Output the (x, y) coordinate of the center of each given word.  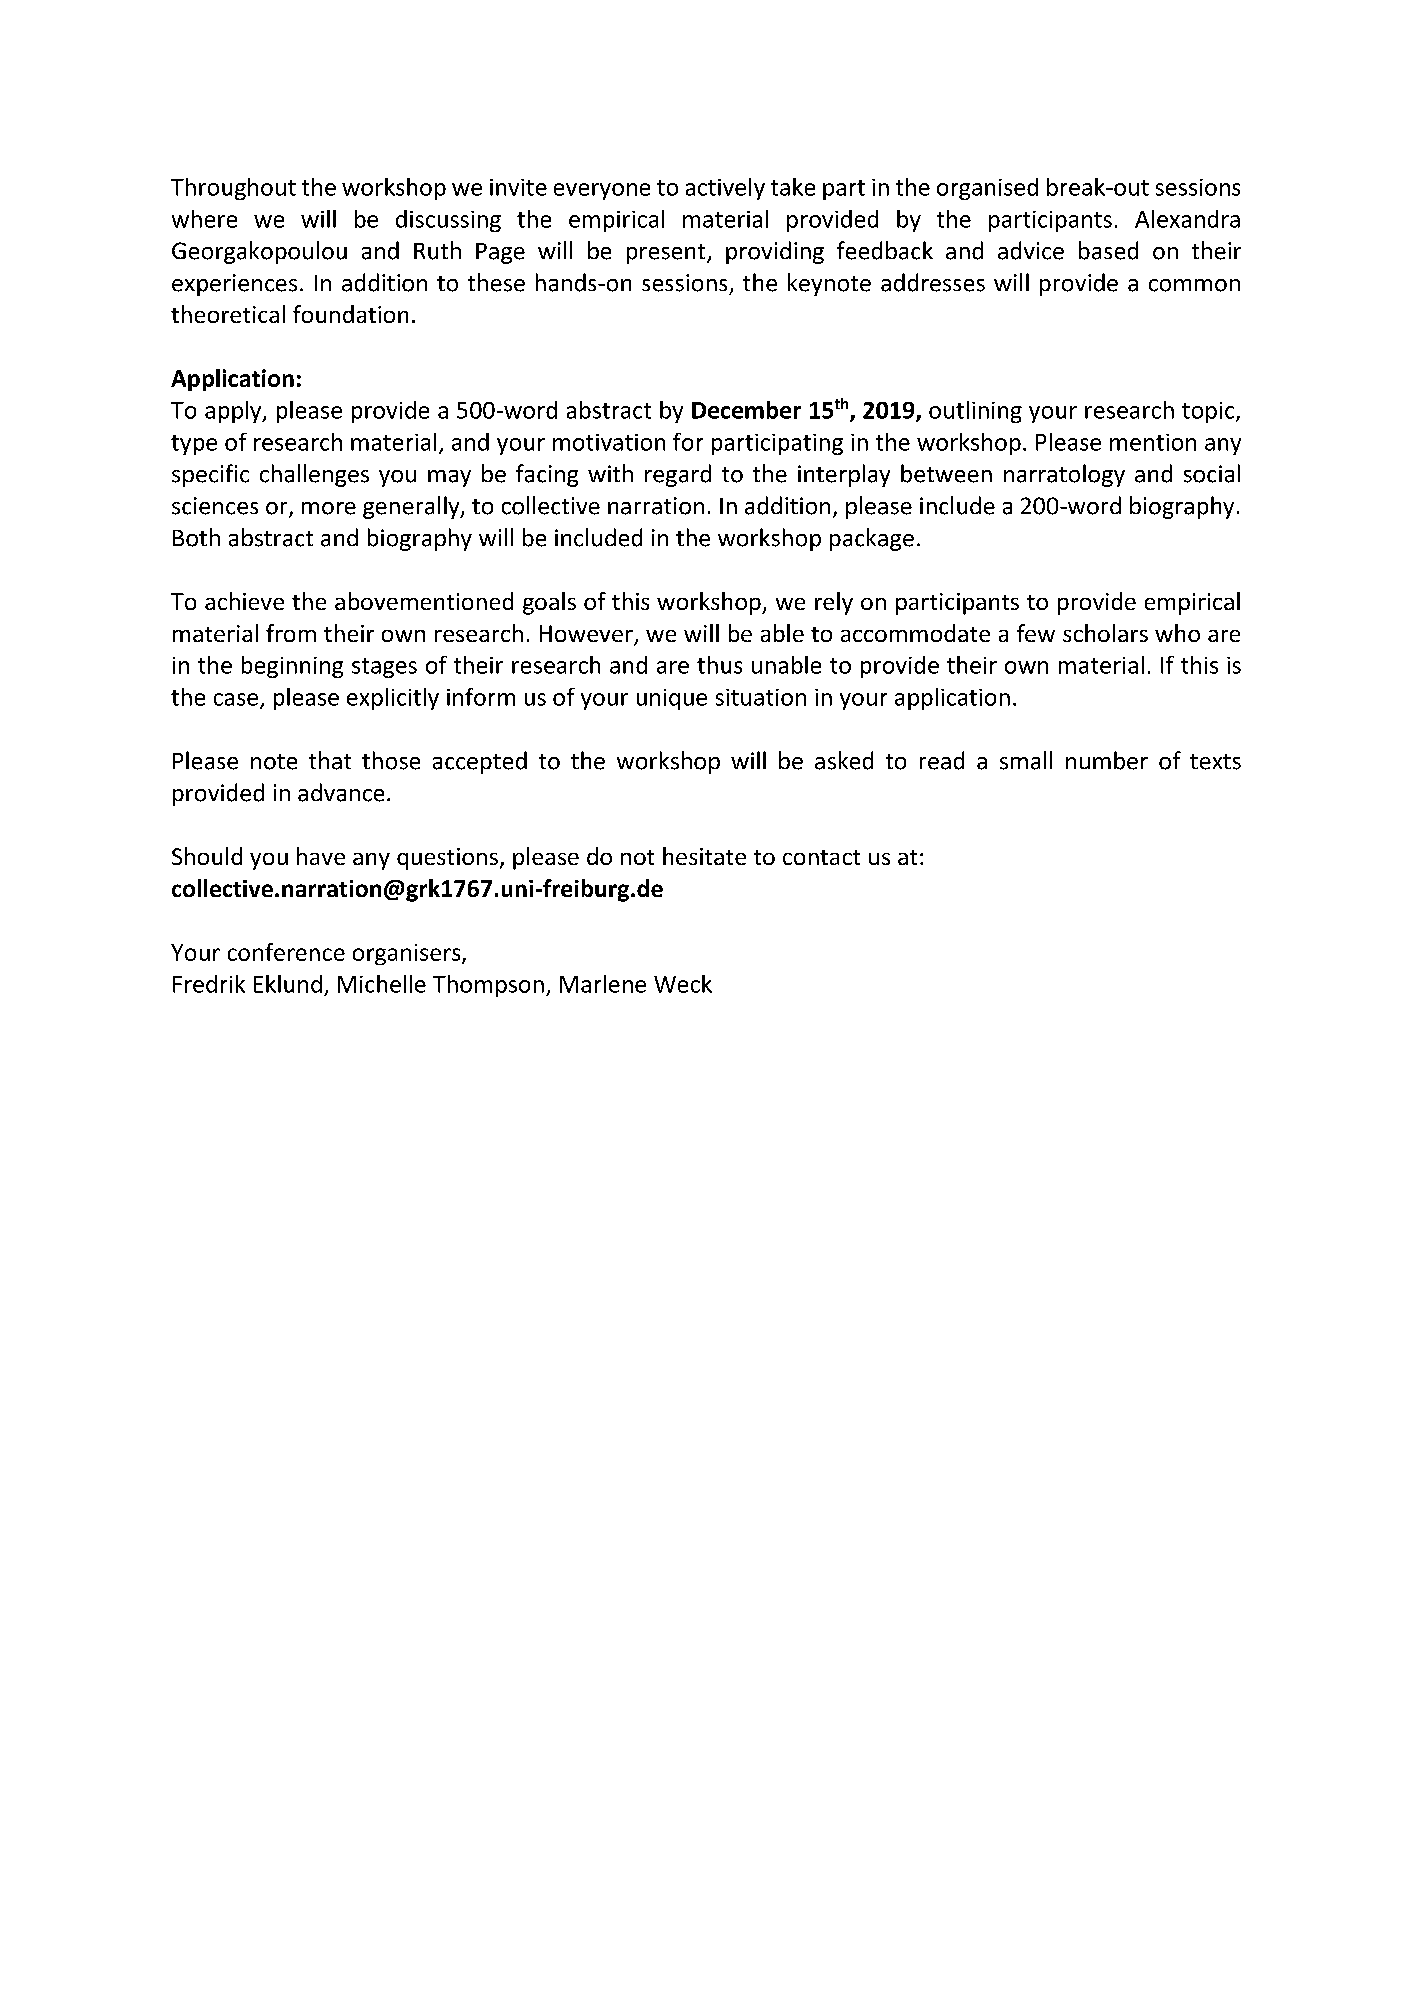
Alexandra (1187, 219)
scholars (1105, 633)
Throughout (233, 189)
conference (286, 952)
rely (834, 603)
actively (725, 189)
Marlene (603, 984)
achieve (244, 601)
